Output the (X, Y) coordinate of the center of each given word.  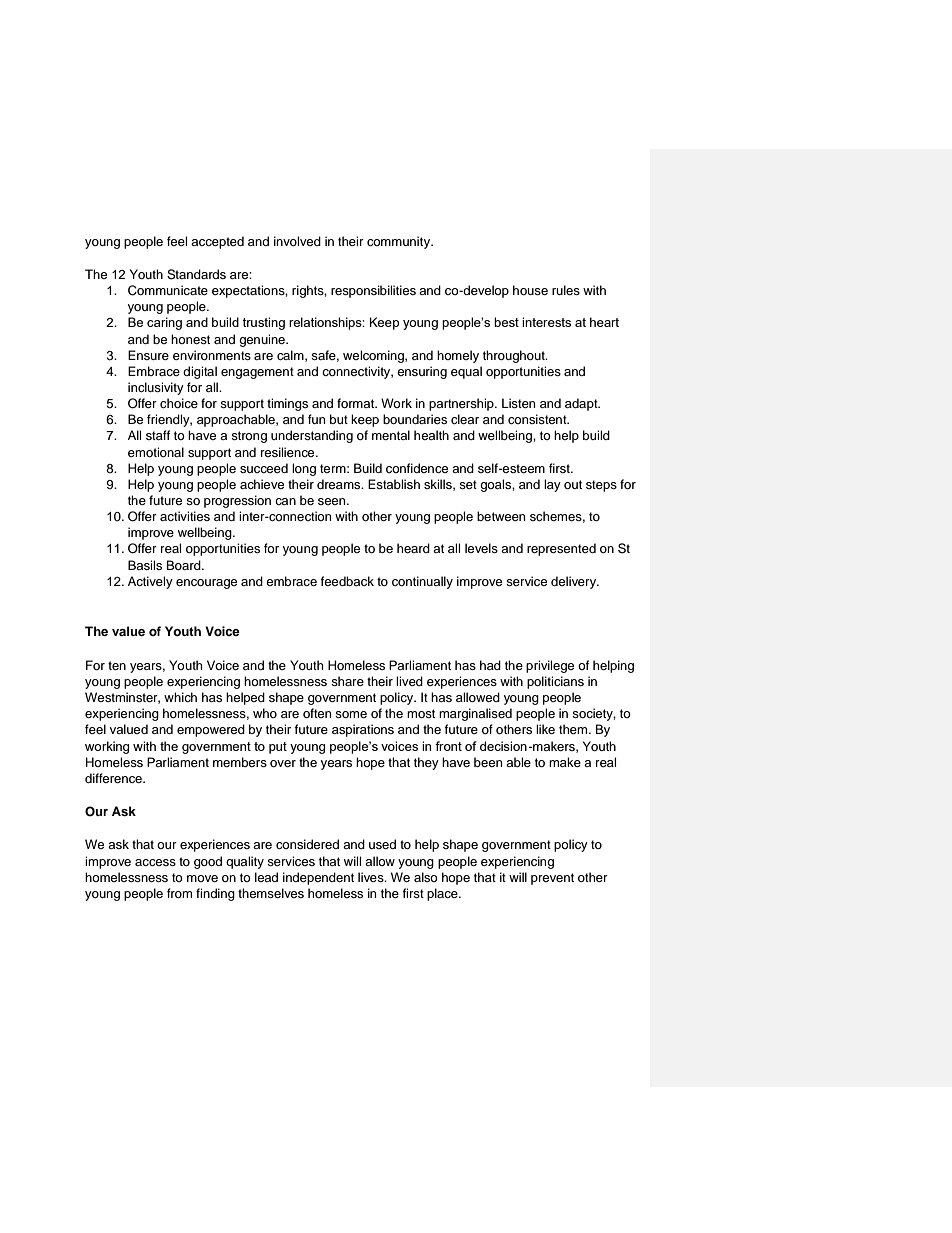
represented (561, 549)
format (357, 403)
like (545, 729)
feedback (347, 581)
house (530, 290)
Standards (196, 274)
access (155, 862)
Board (185, 565)
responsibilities (373, 291)
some (351, 714)
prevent (552, 879)
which (180, 697)
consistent (538, 419)
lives (372, 877)
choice (179, 403)
